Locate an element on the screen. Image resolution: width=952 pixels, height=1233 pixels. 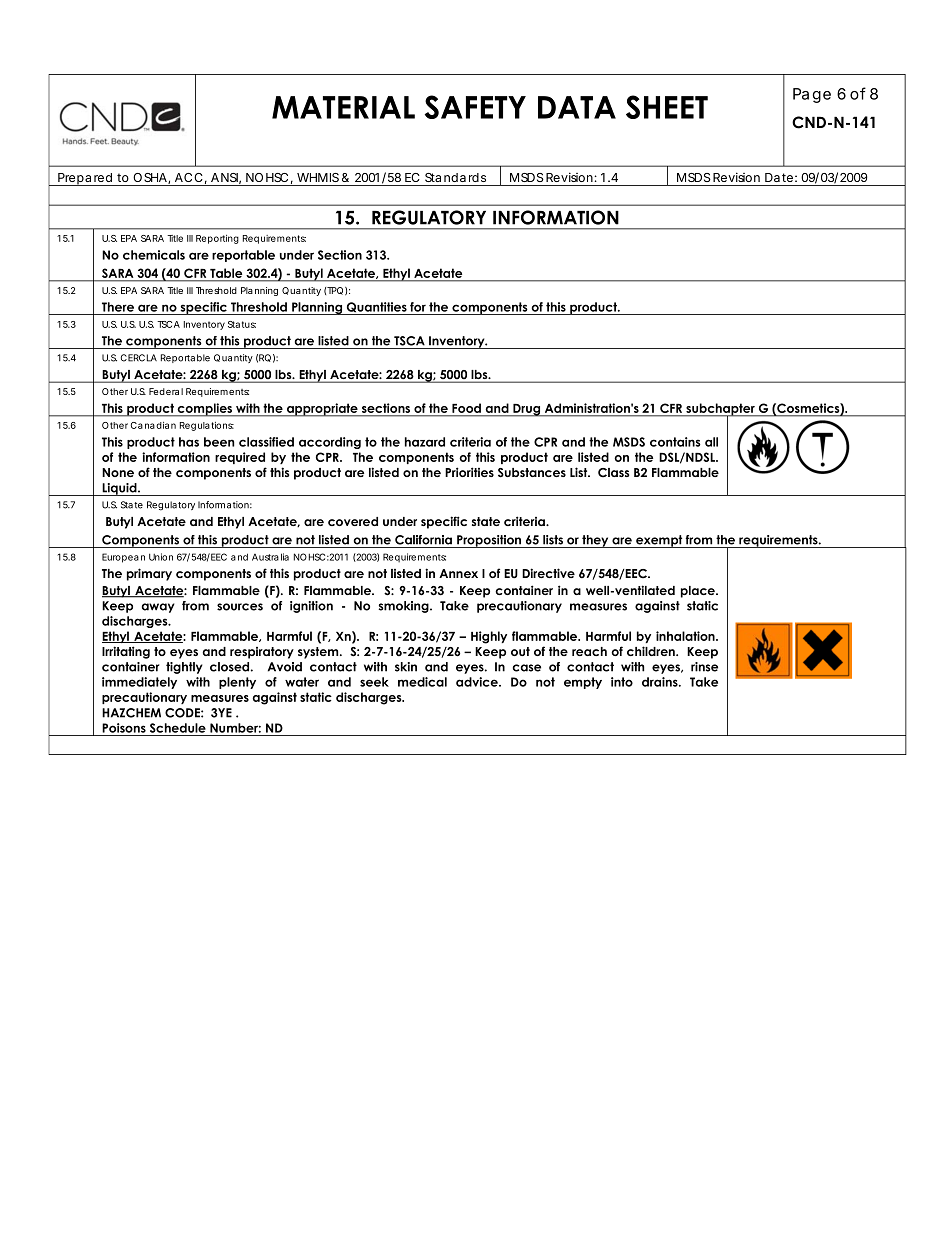
Food is located at coordinates (466, 408).
